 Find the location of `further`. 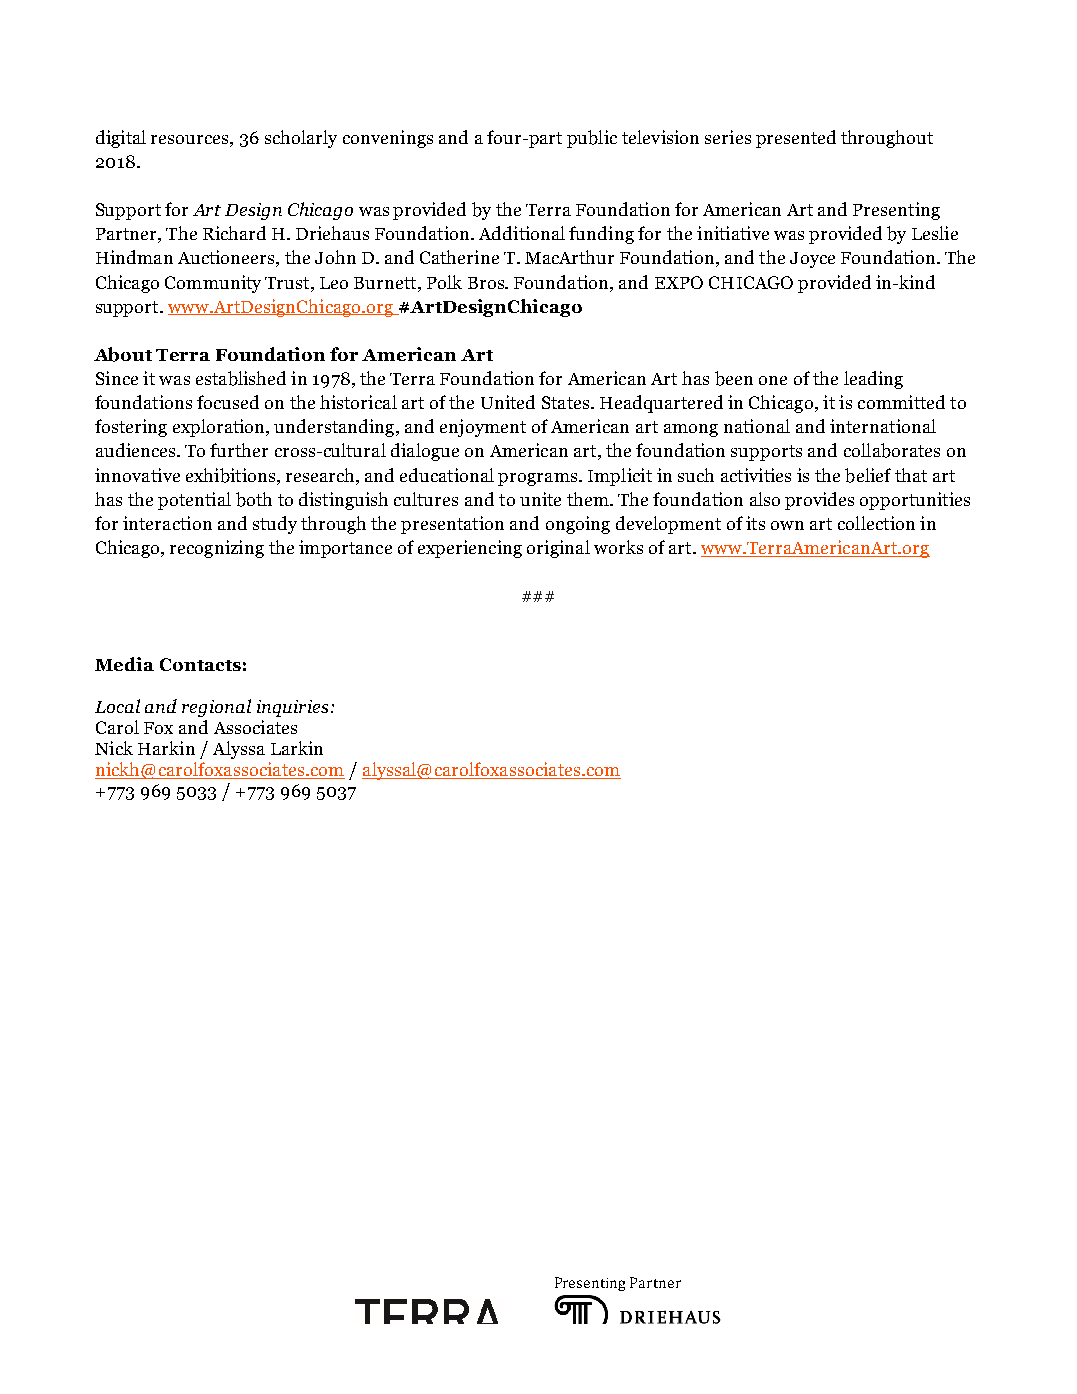

further is located at coordinates (239, 450).
